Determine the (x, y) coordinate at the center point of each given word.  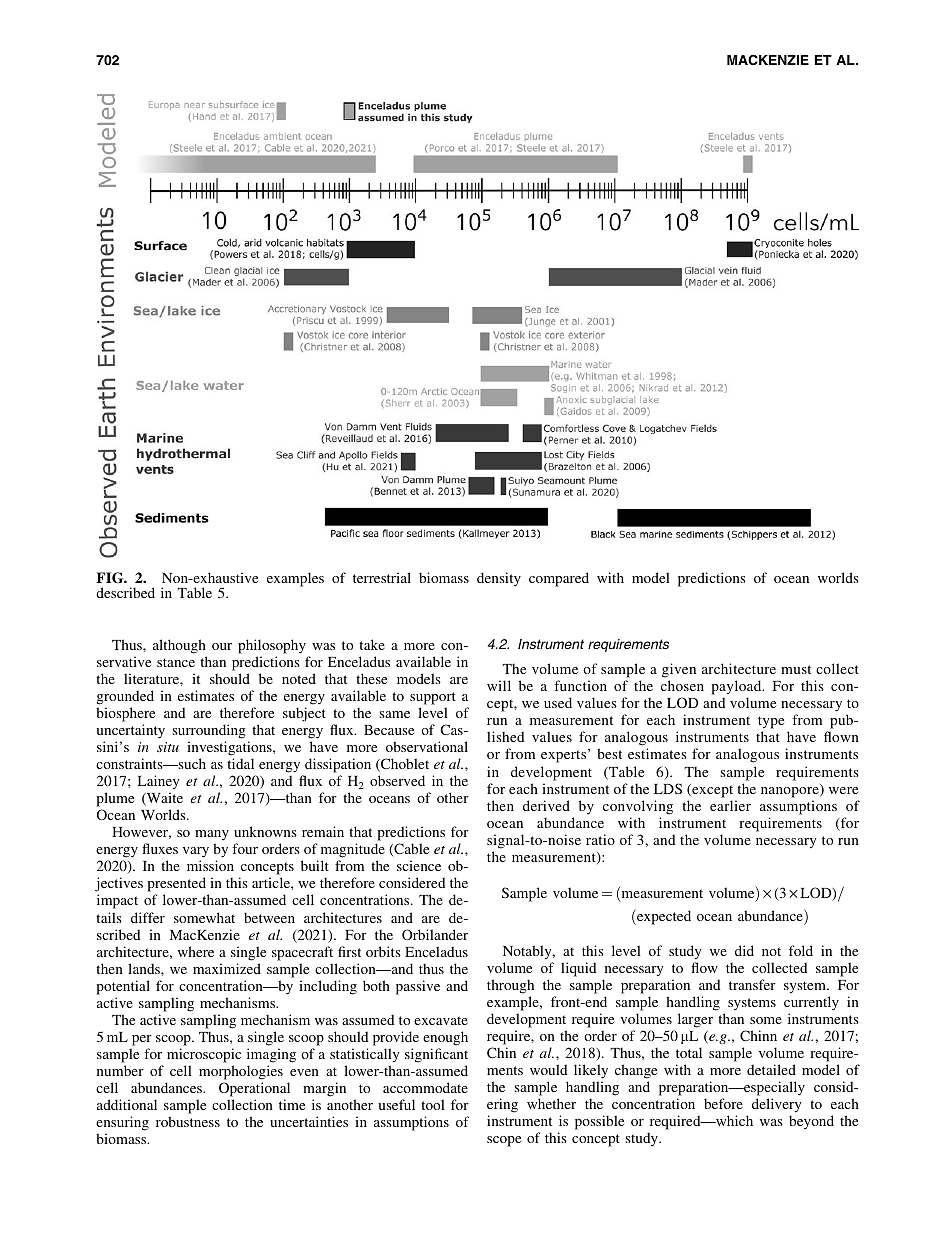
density (499, 579)
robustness (188, 1121)
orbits (383, 951)
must (796, 669)
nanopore (791, 792)
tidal (240, 763)
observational (427, 746)
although (179, 646)
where (196, 951)
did (744, 950)
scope (504, 1141)
